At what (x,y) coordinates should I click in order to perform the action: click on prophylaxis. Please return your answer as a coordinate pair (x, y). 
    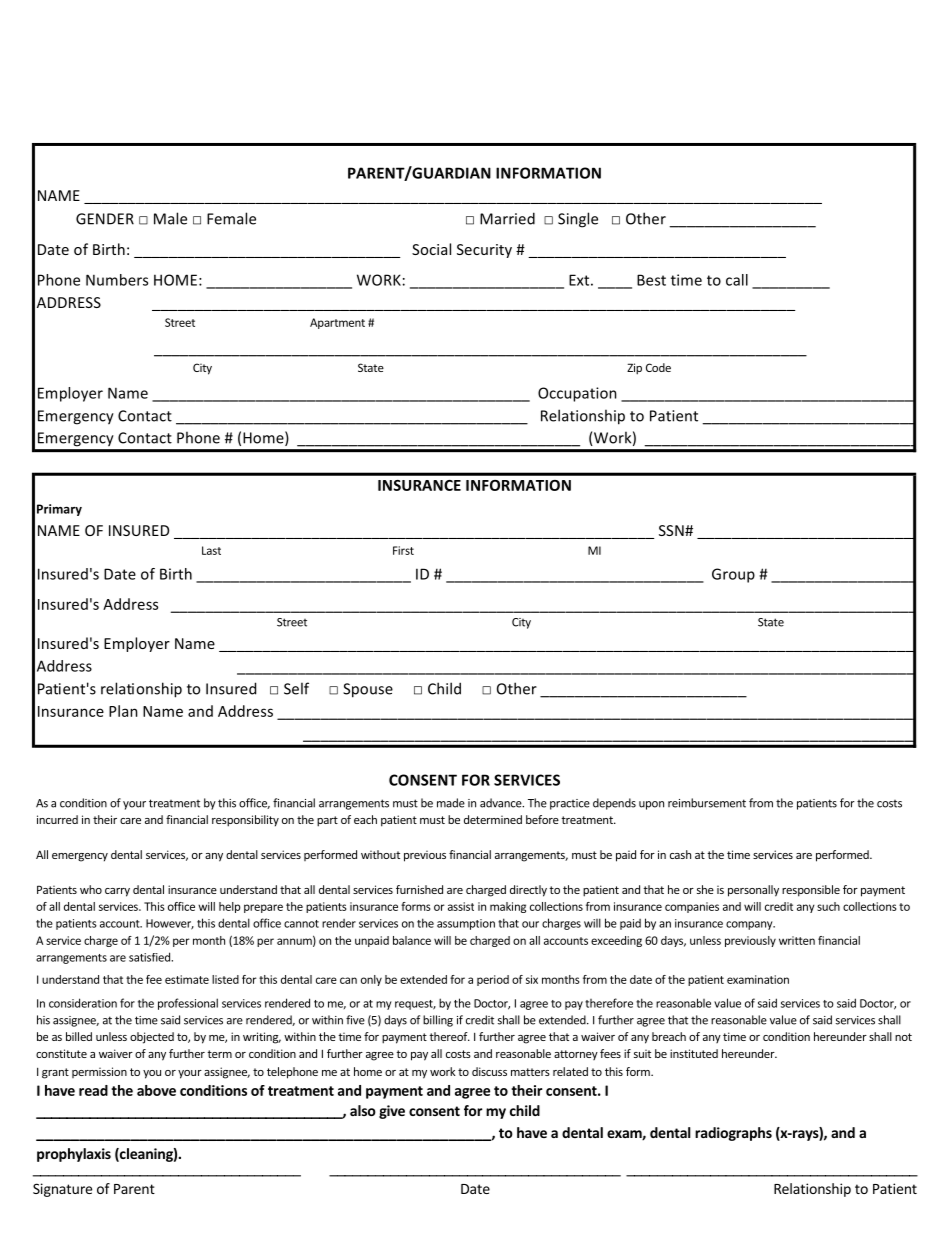
    Looking at the image, I should click on (74, 1155).
